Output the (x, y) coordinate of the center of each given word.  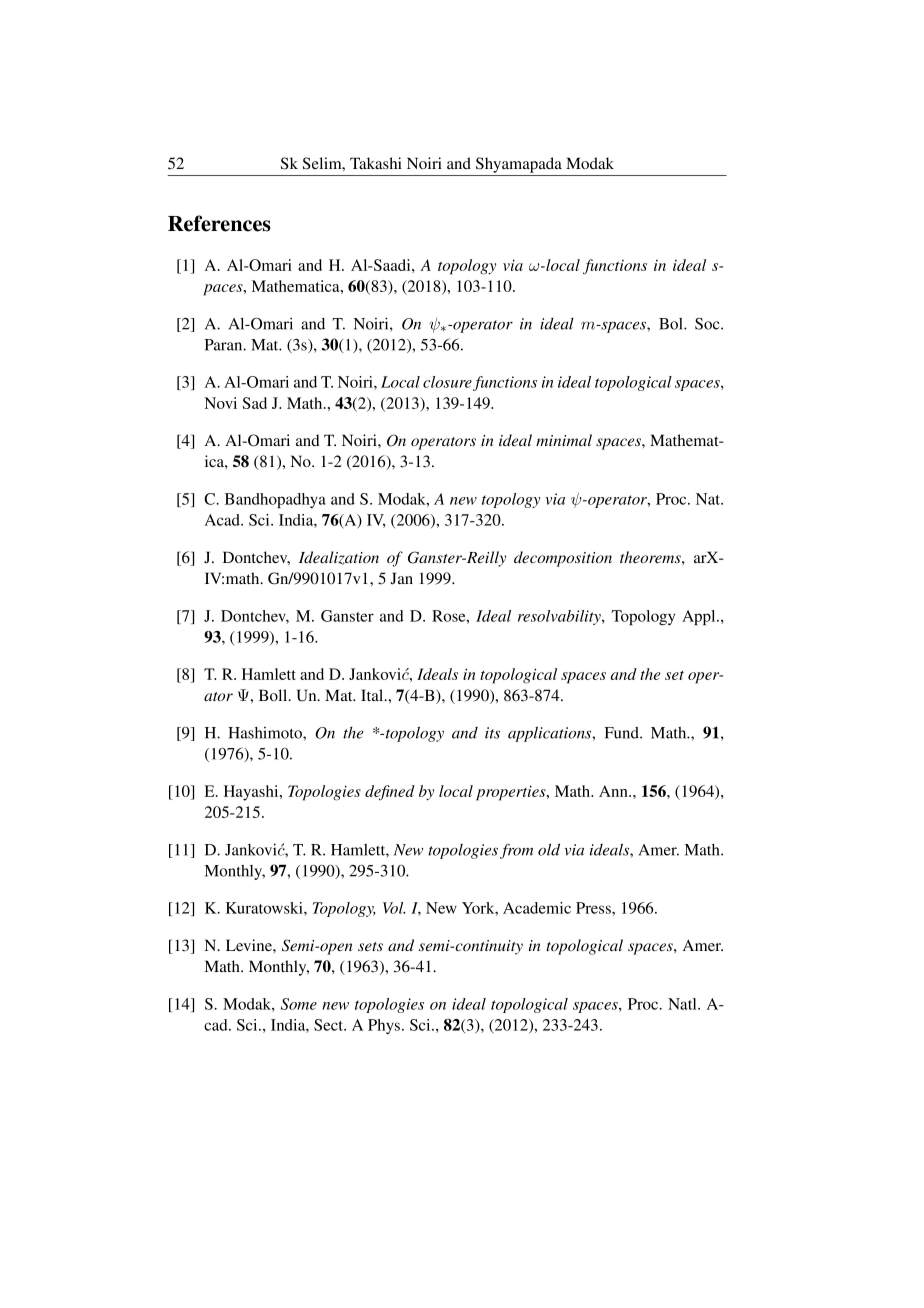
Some (299, 1004)
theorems (651, 557)
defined (390, 793)
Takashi (376, 163)
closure (447, 382)
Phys (385, 1026)
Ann (614, 791)
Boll (274, 695)
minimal (564, 440)
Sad (255, 403)
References (219, 223)
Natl (683, 1004)
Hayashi (252, 793)
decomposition (563, 559)
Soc (708, 324)
